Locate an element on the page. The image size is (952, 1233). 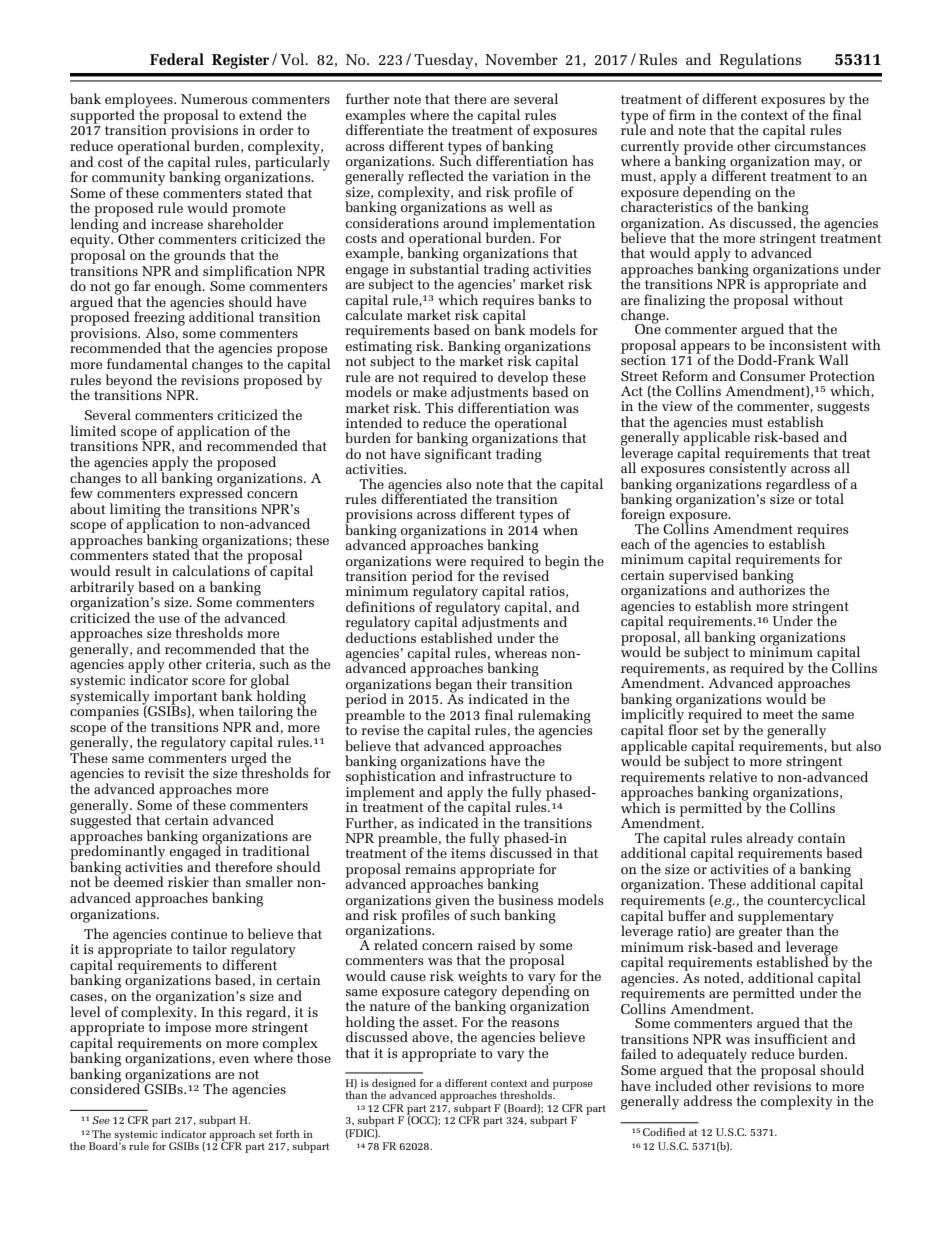
Tuesday is located at coordinates (445, 61).
